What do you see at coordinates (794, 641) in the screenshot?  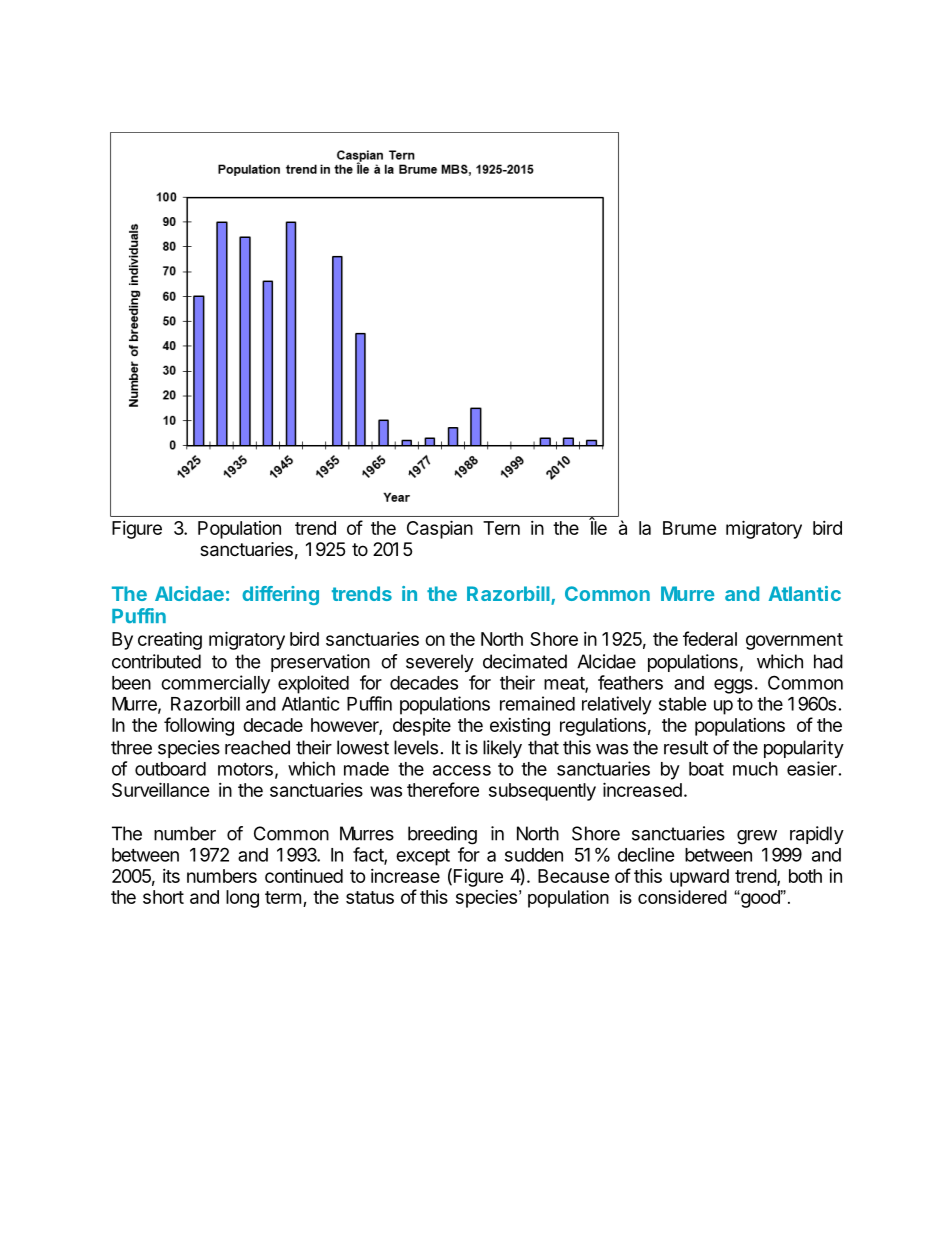 I see `government` at bounding box center [794, 641].
